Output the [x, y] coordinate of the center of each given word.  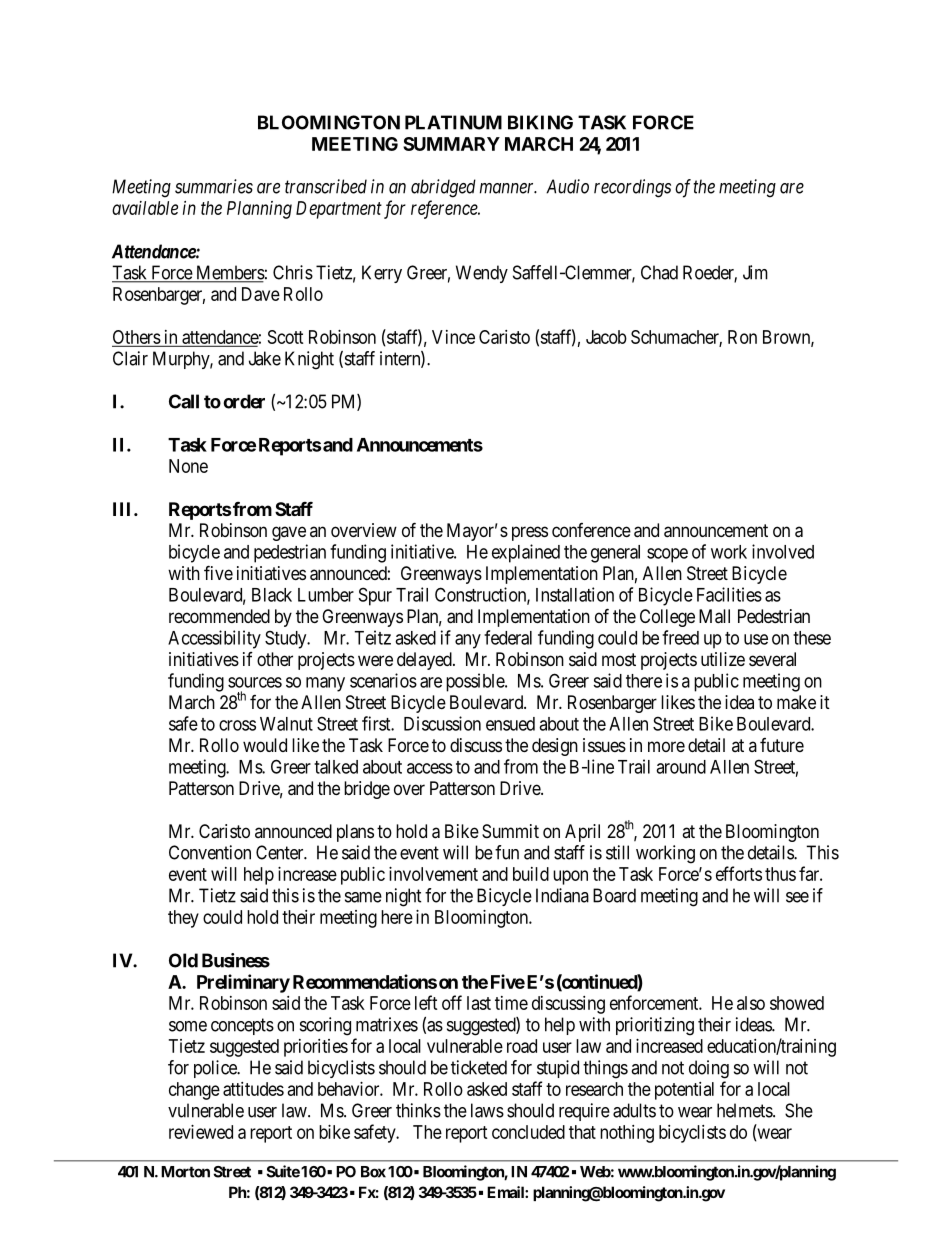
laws [487, 1110]
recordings [632, 188]
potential [684, 1091]
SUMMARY [451, 144]
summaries [214, 186]
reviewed [201, 1132]
